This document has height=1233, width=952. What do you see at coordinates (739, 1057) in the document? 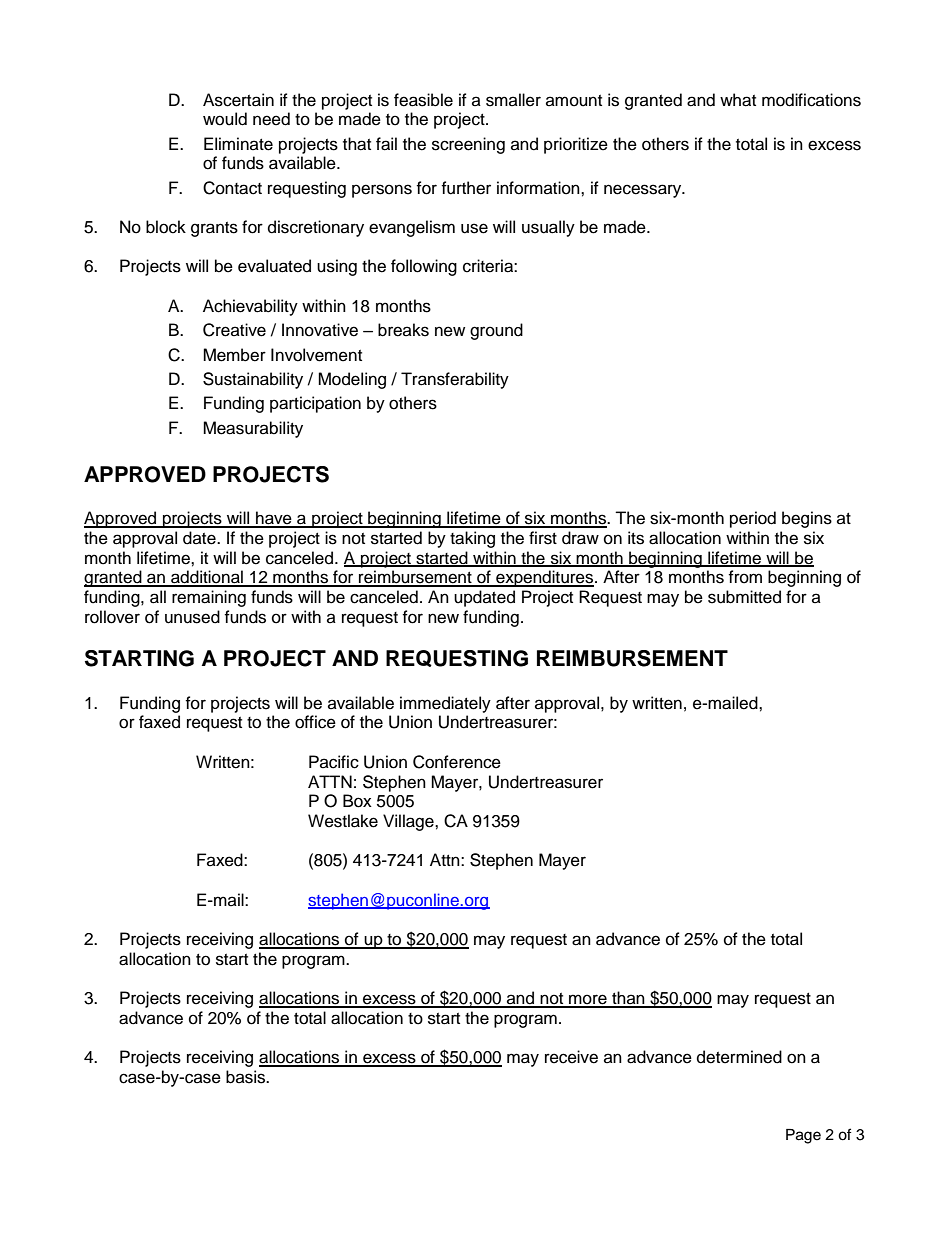
I see `determined` at bounding box center [739, 1057].
